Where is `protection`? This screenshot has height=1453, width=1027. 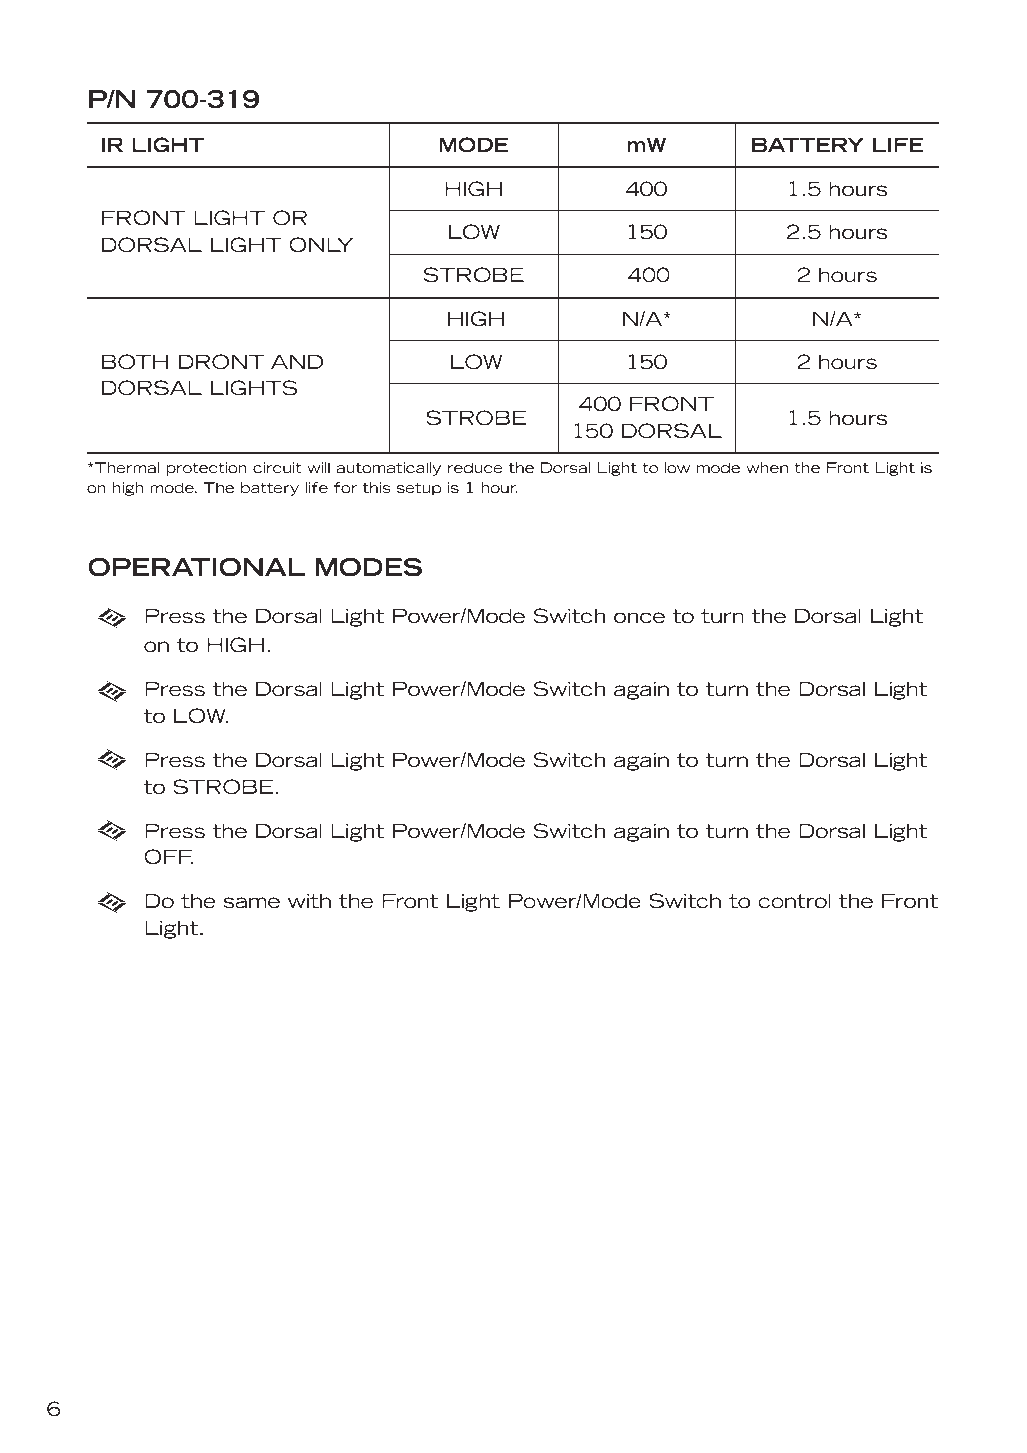
protection is located at coordinates (206, 469).
